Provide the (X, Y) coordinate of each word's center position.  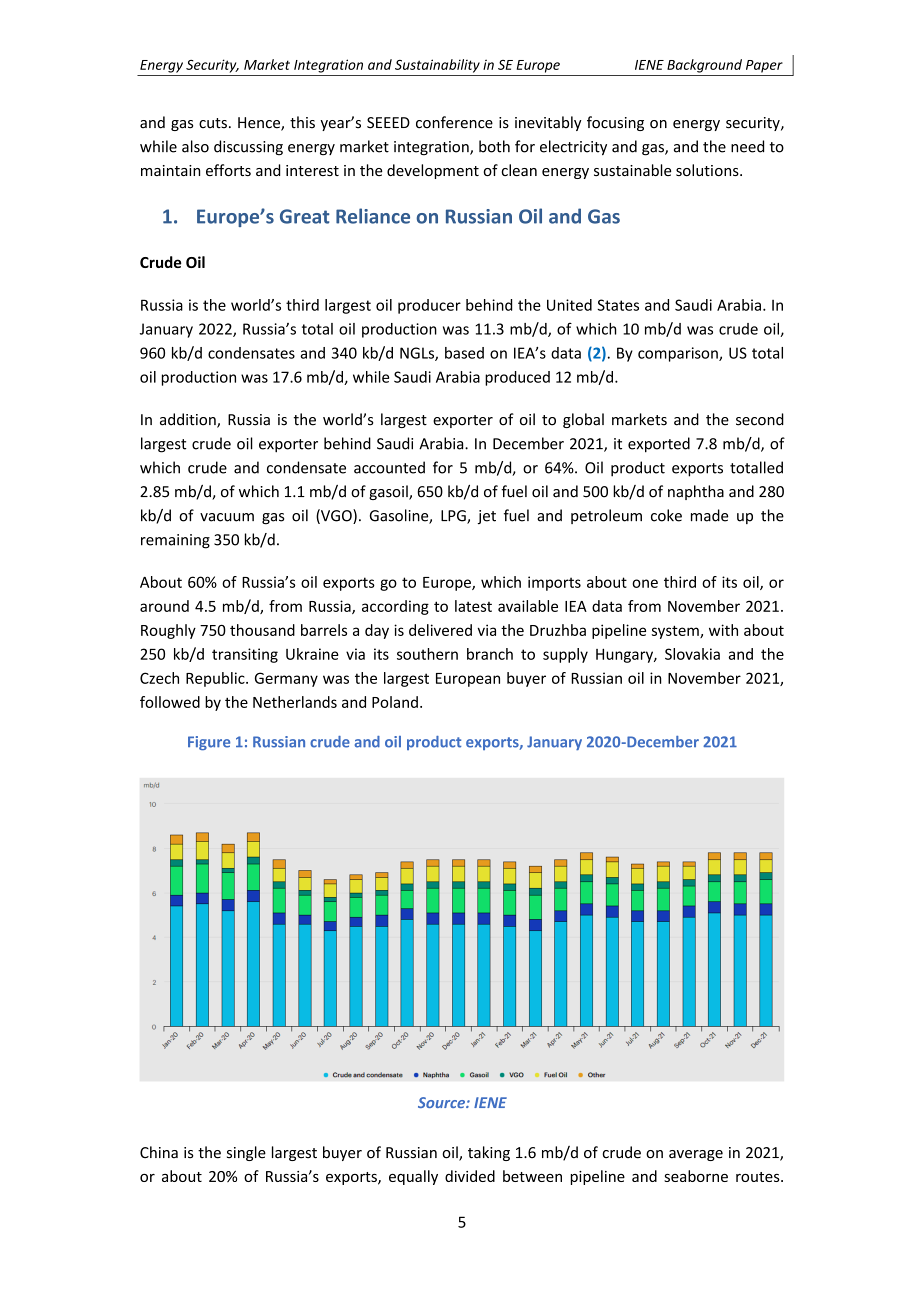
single (246, 1153)
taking (489, 1153)
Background (704, 66)
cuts (213, 123)
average (696, 1155)
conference (454, 122)
